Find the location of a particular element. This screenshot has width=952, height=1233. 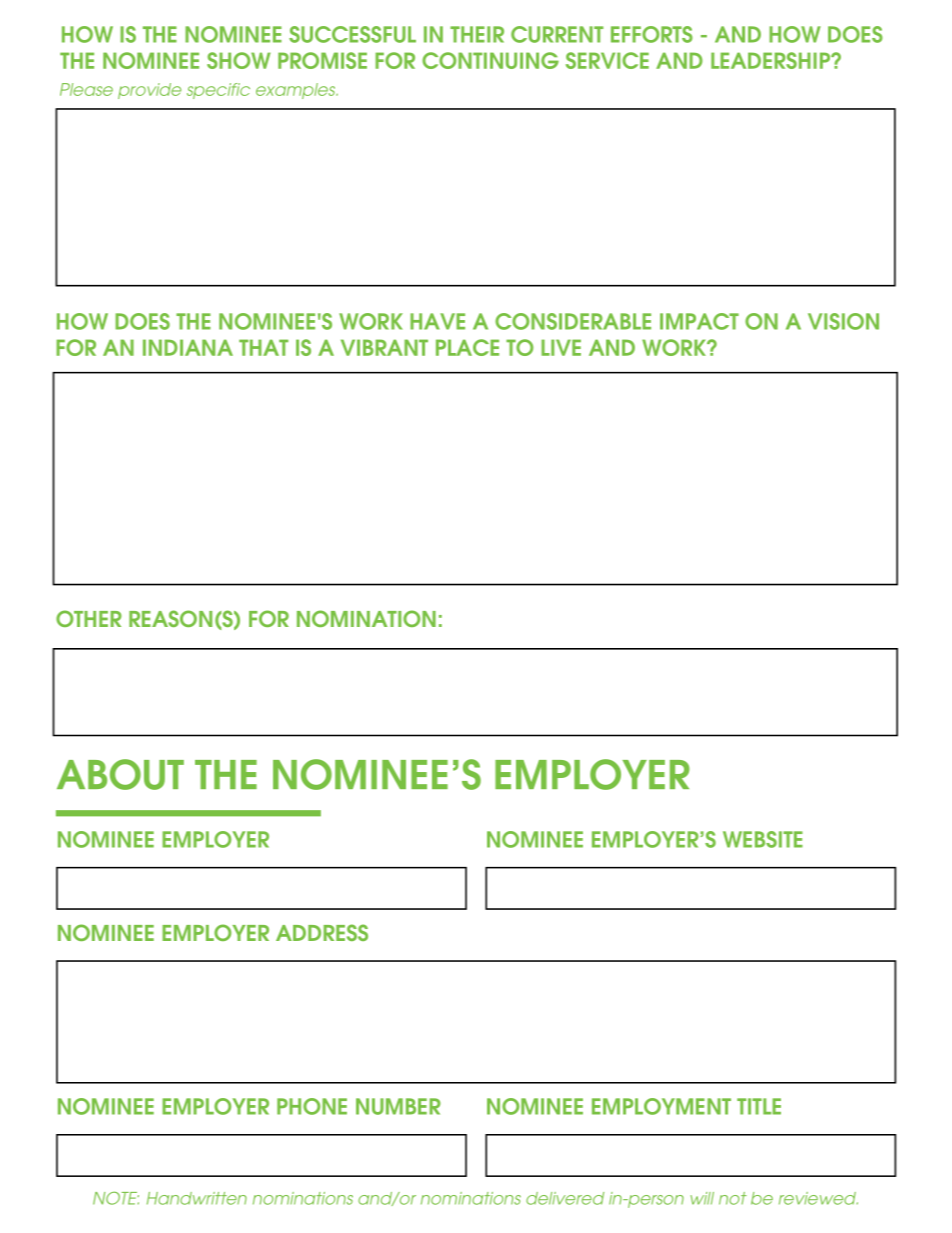

ADDRESS is located at coordinates (322, 932).
